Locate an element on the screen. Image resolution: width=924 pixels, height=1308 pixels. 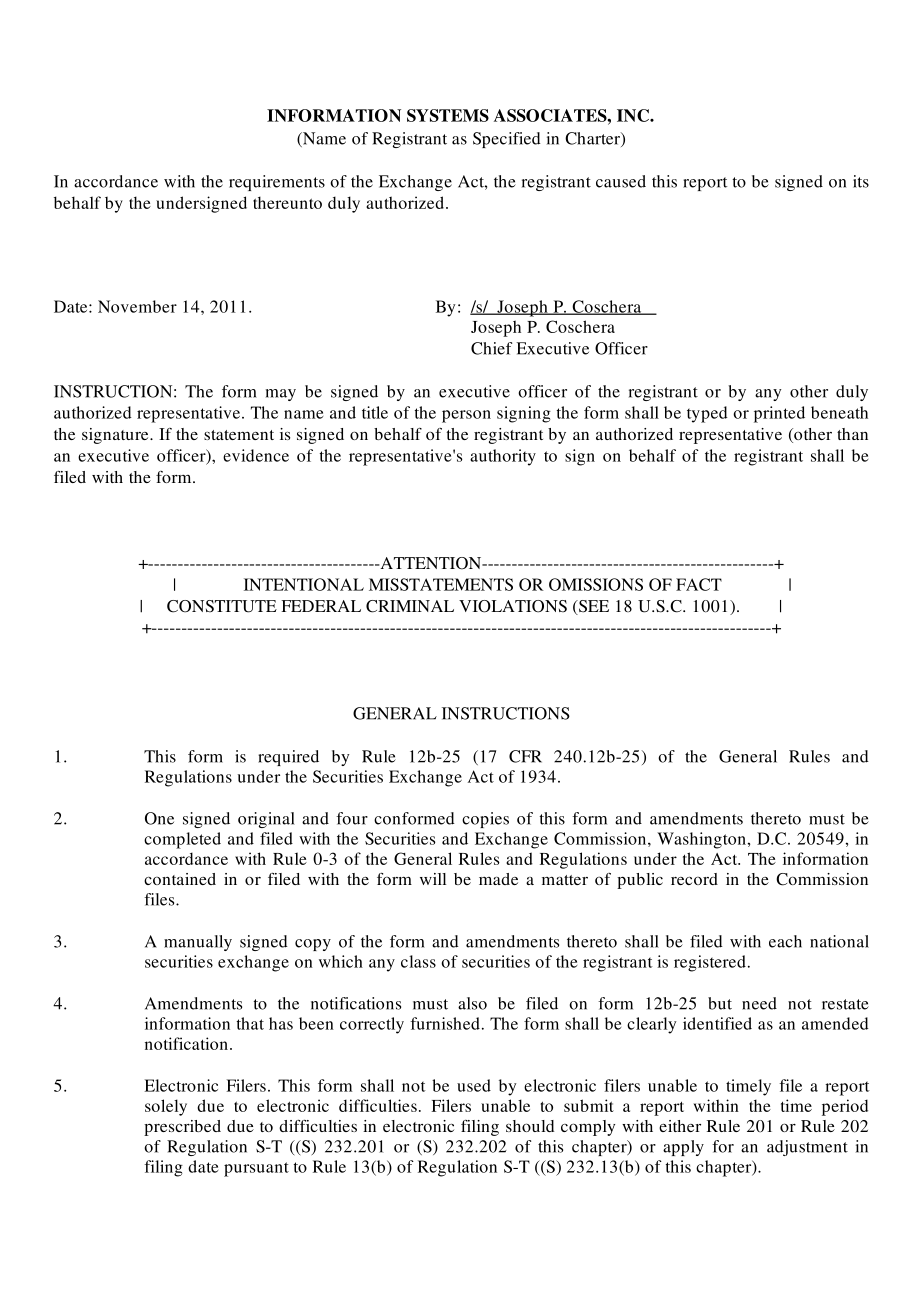
Specified is located at coordinates (507, 140).
